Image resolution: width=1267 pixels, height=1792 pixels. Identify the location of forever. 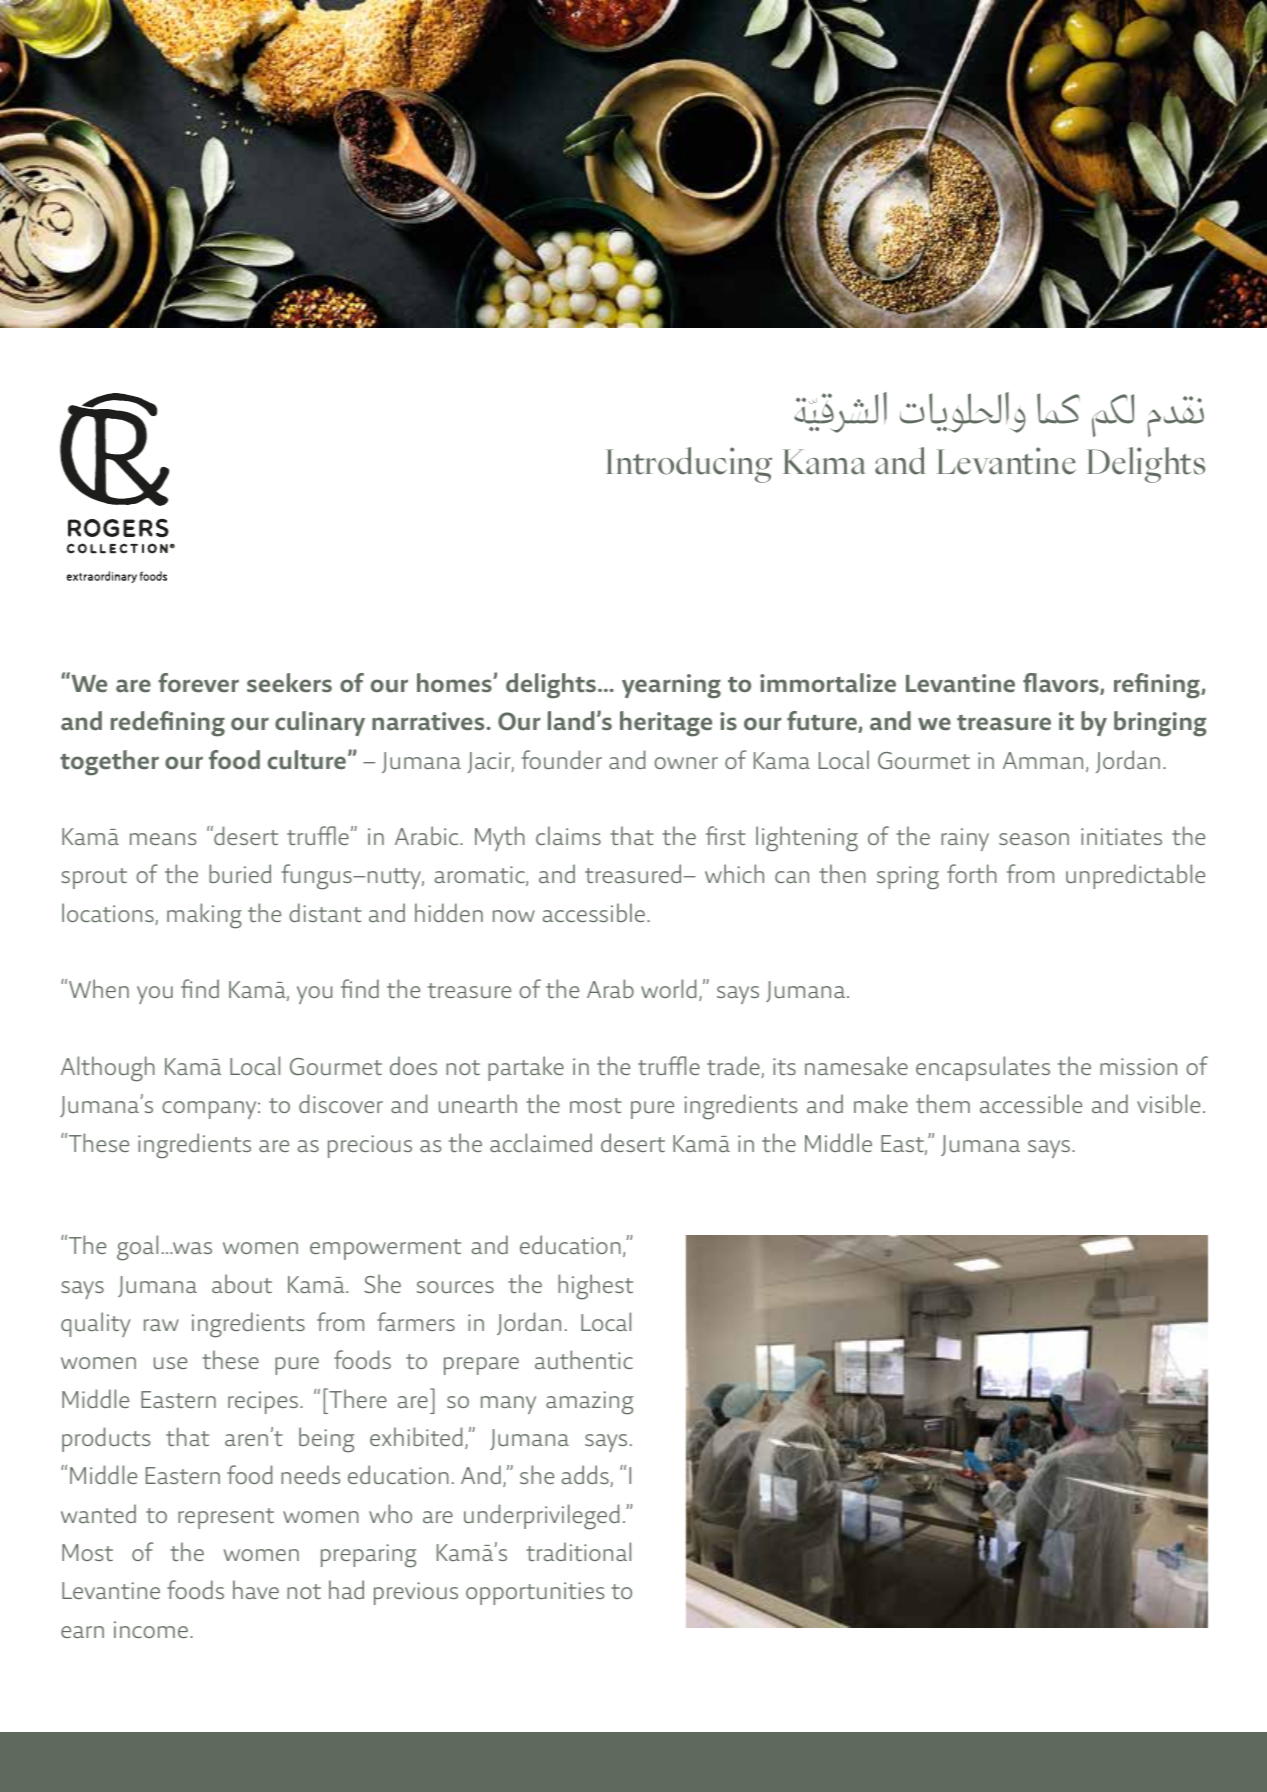
(198, 683).
